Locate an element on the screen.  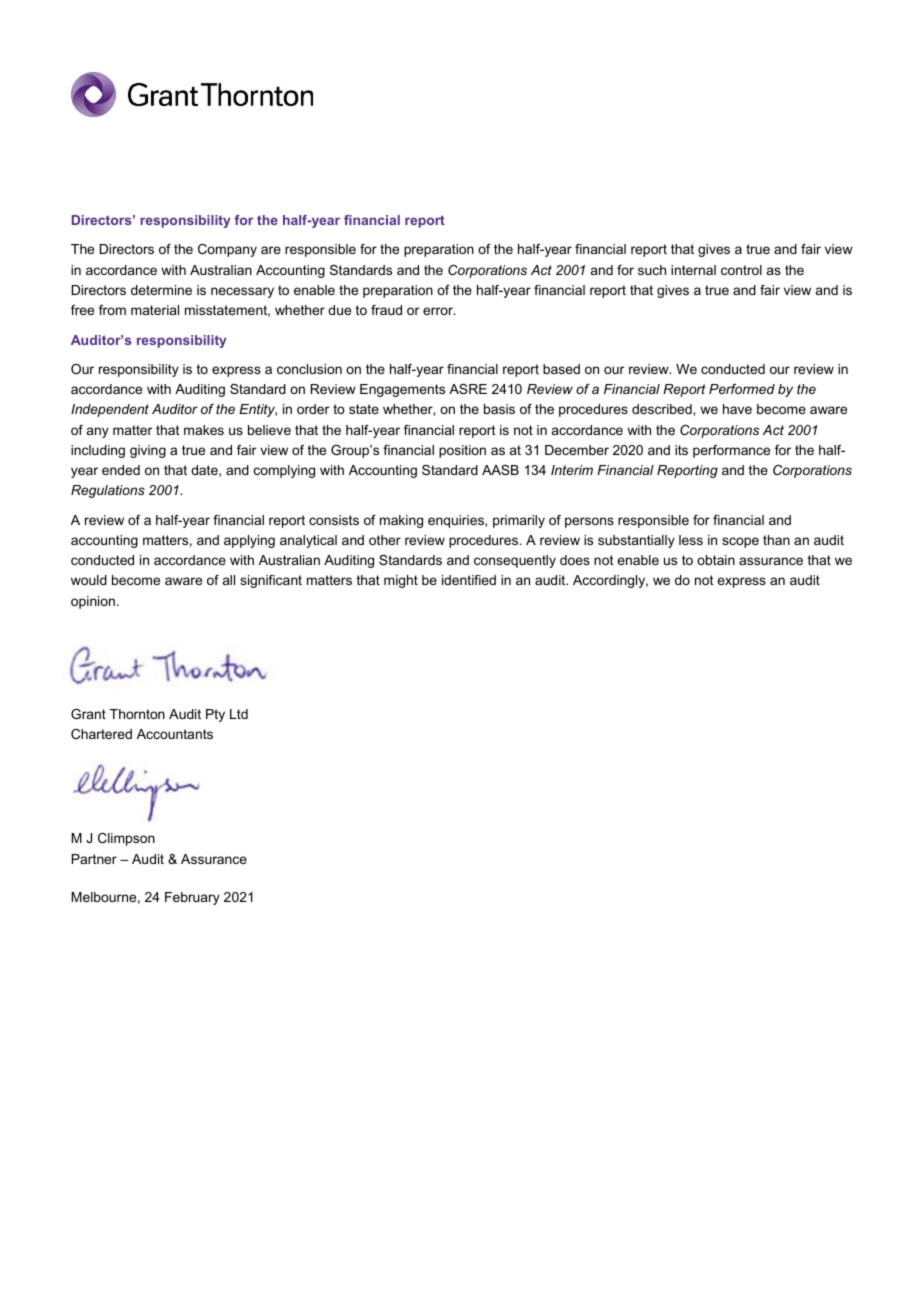
would is located at coordinates (89, 580).
